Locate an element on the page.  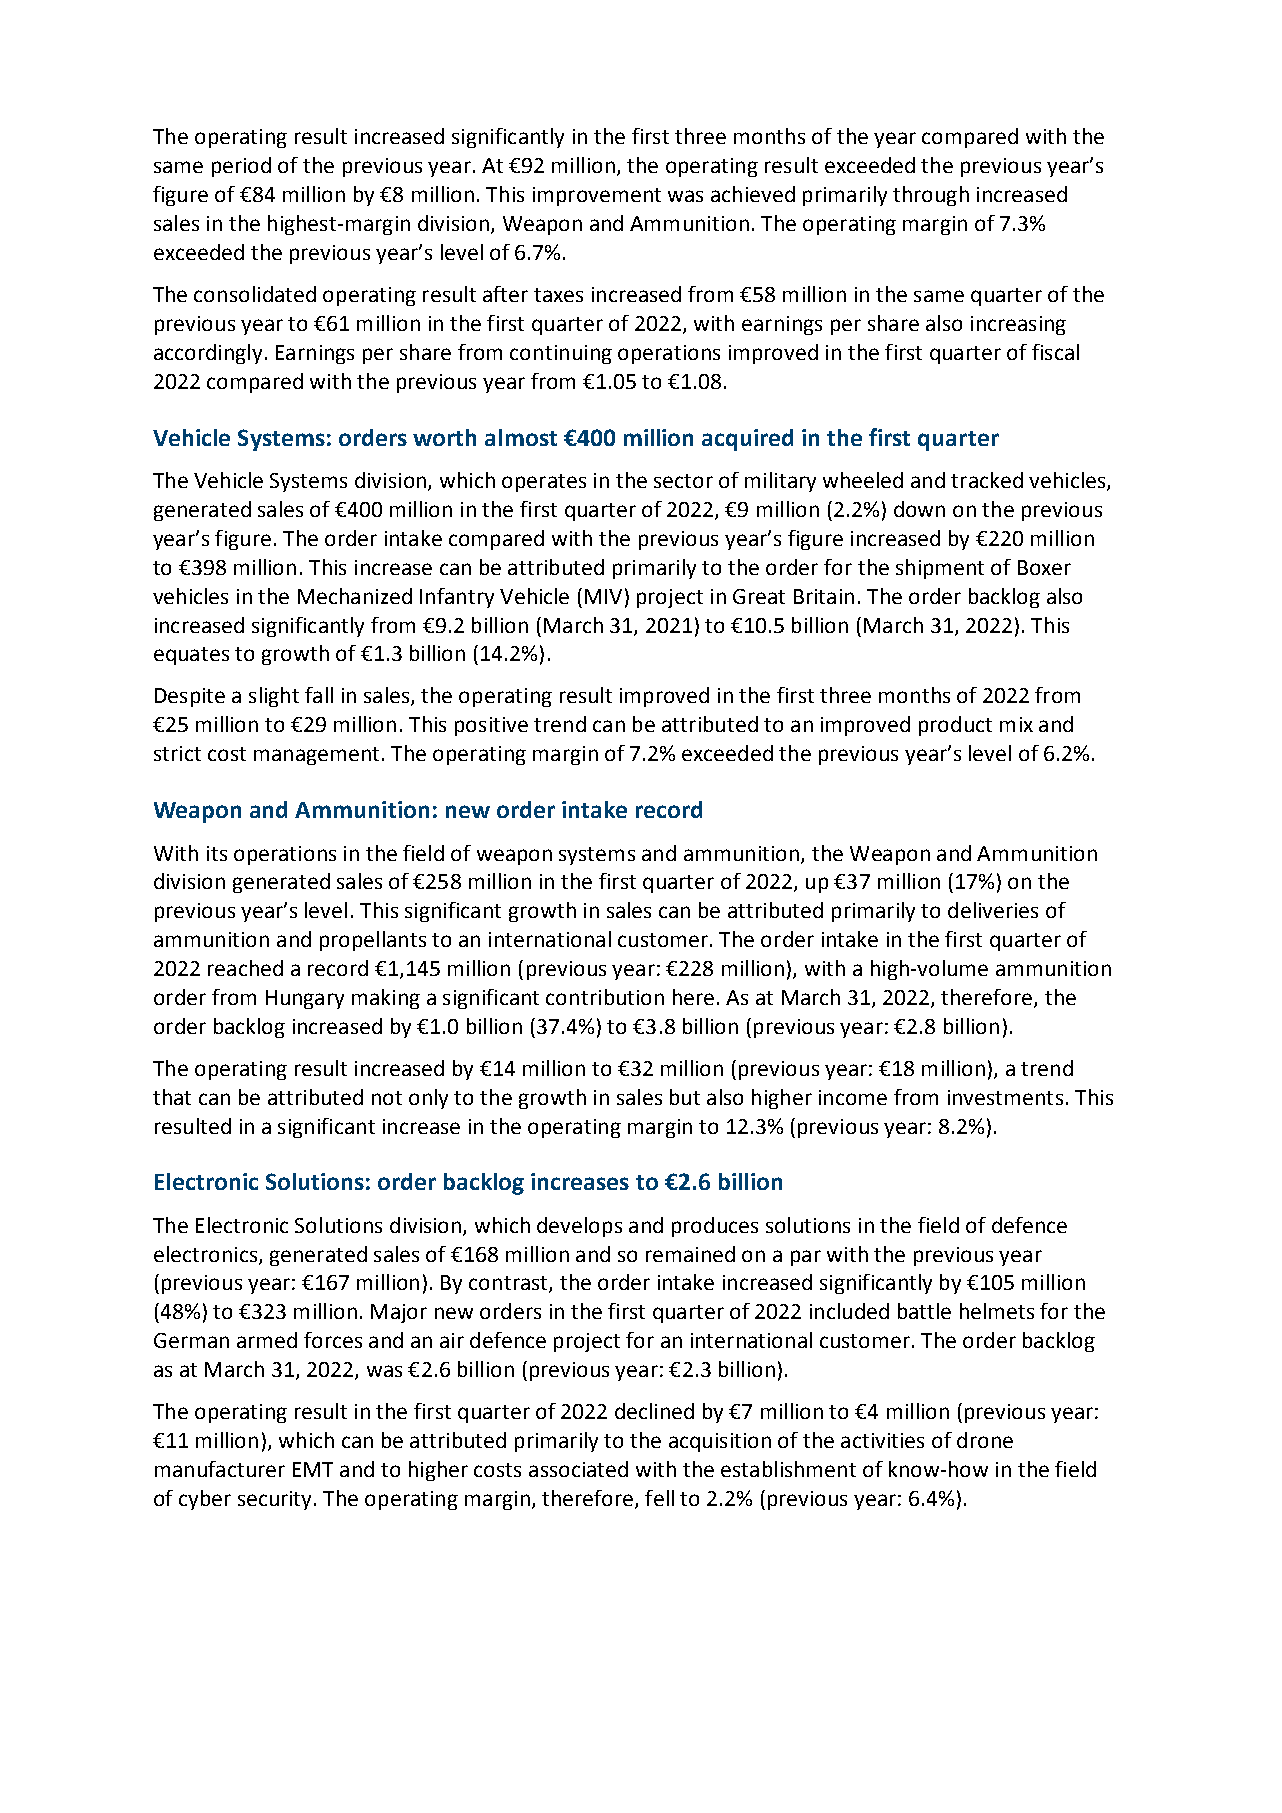
down is located at coordinates (919, 509).
